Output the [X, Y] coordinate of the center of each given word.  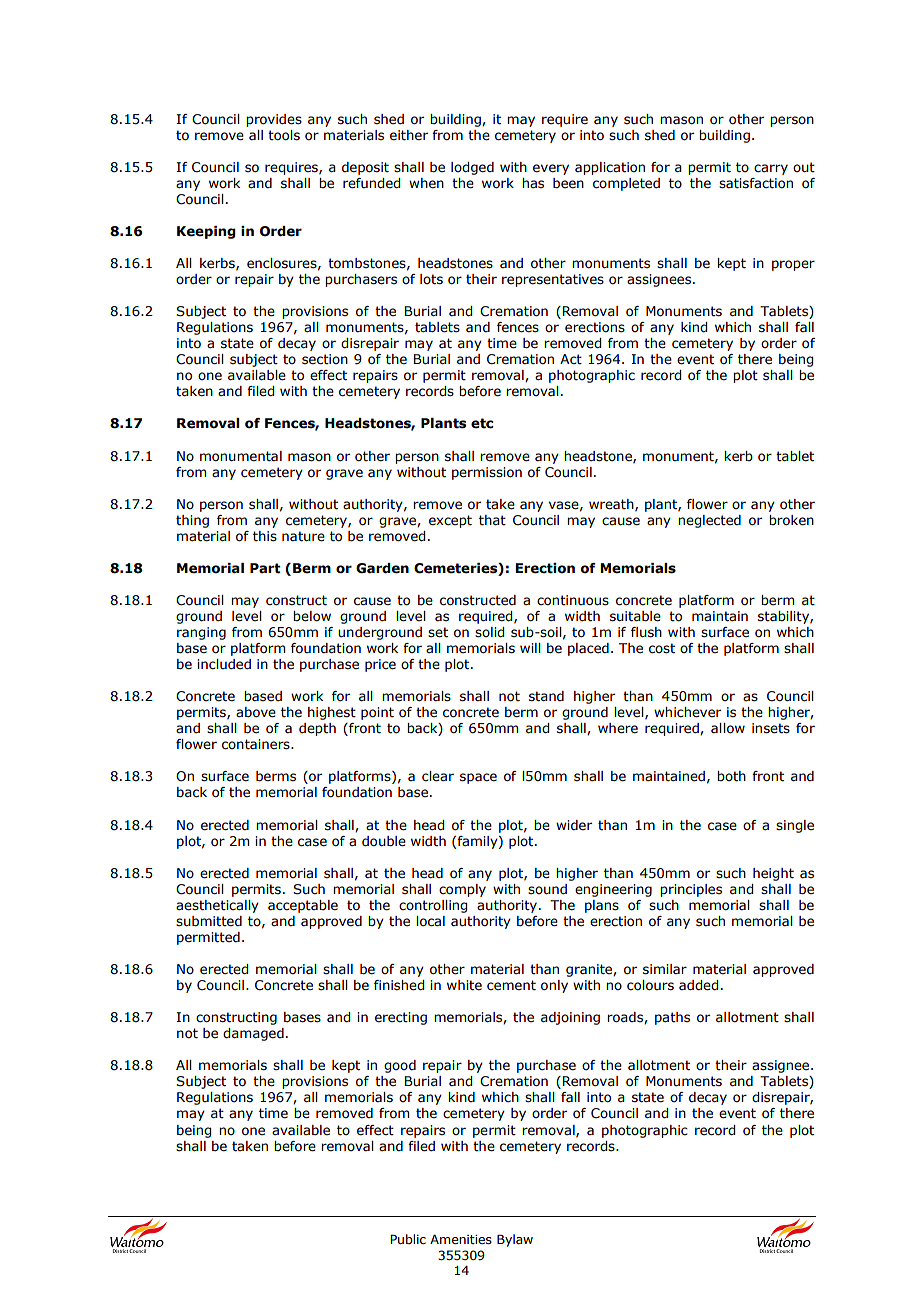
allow [728, 728]
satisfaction [756, 183]
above [256, 712]
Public [408, 1239]
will [530, 648]
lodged [472, 168]
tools [284, 135]
